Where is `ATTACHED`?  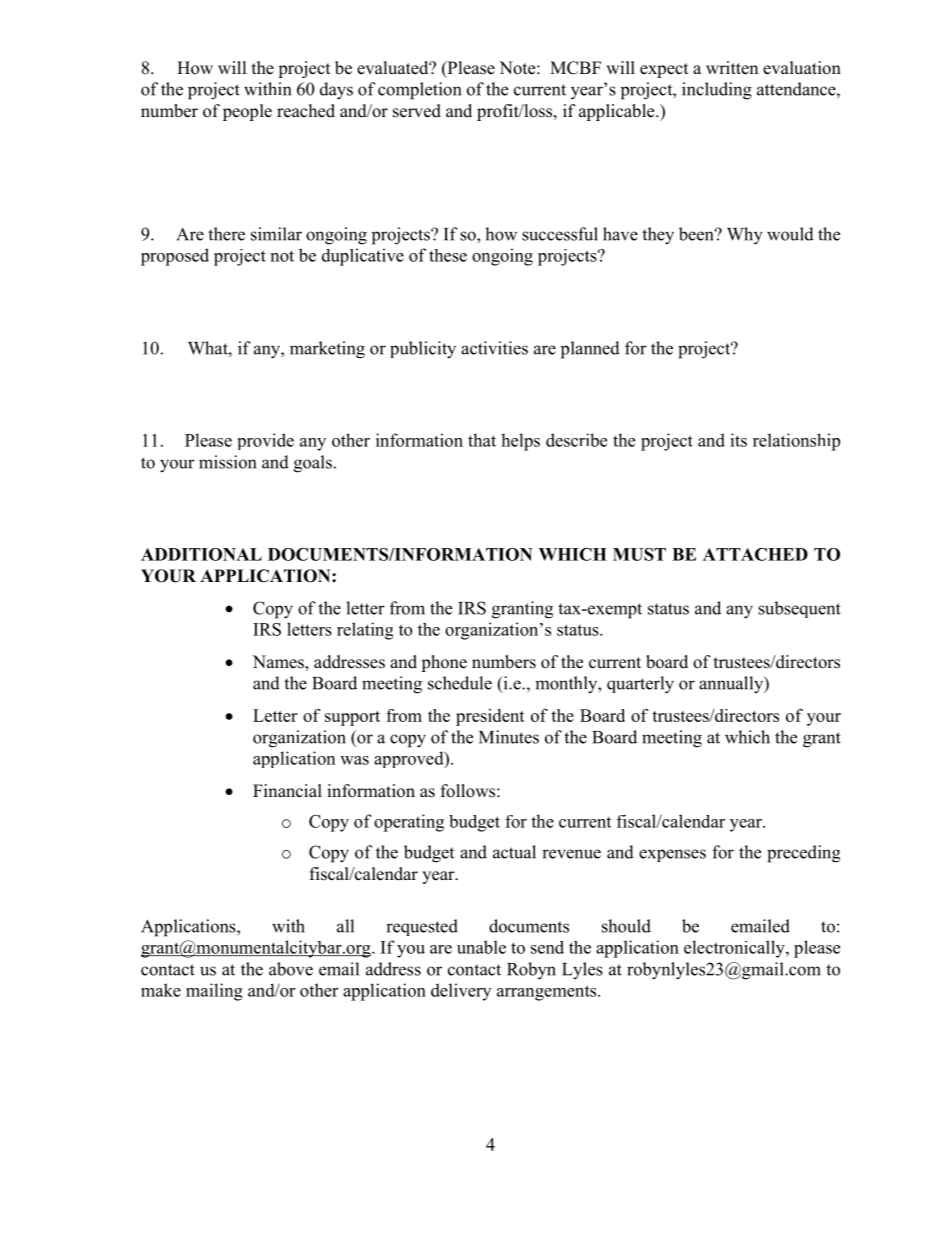
ATTACHED is located at coordinates (755, 554).
